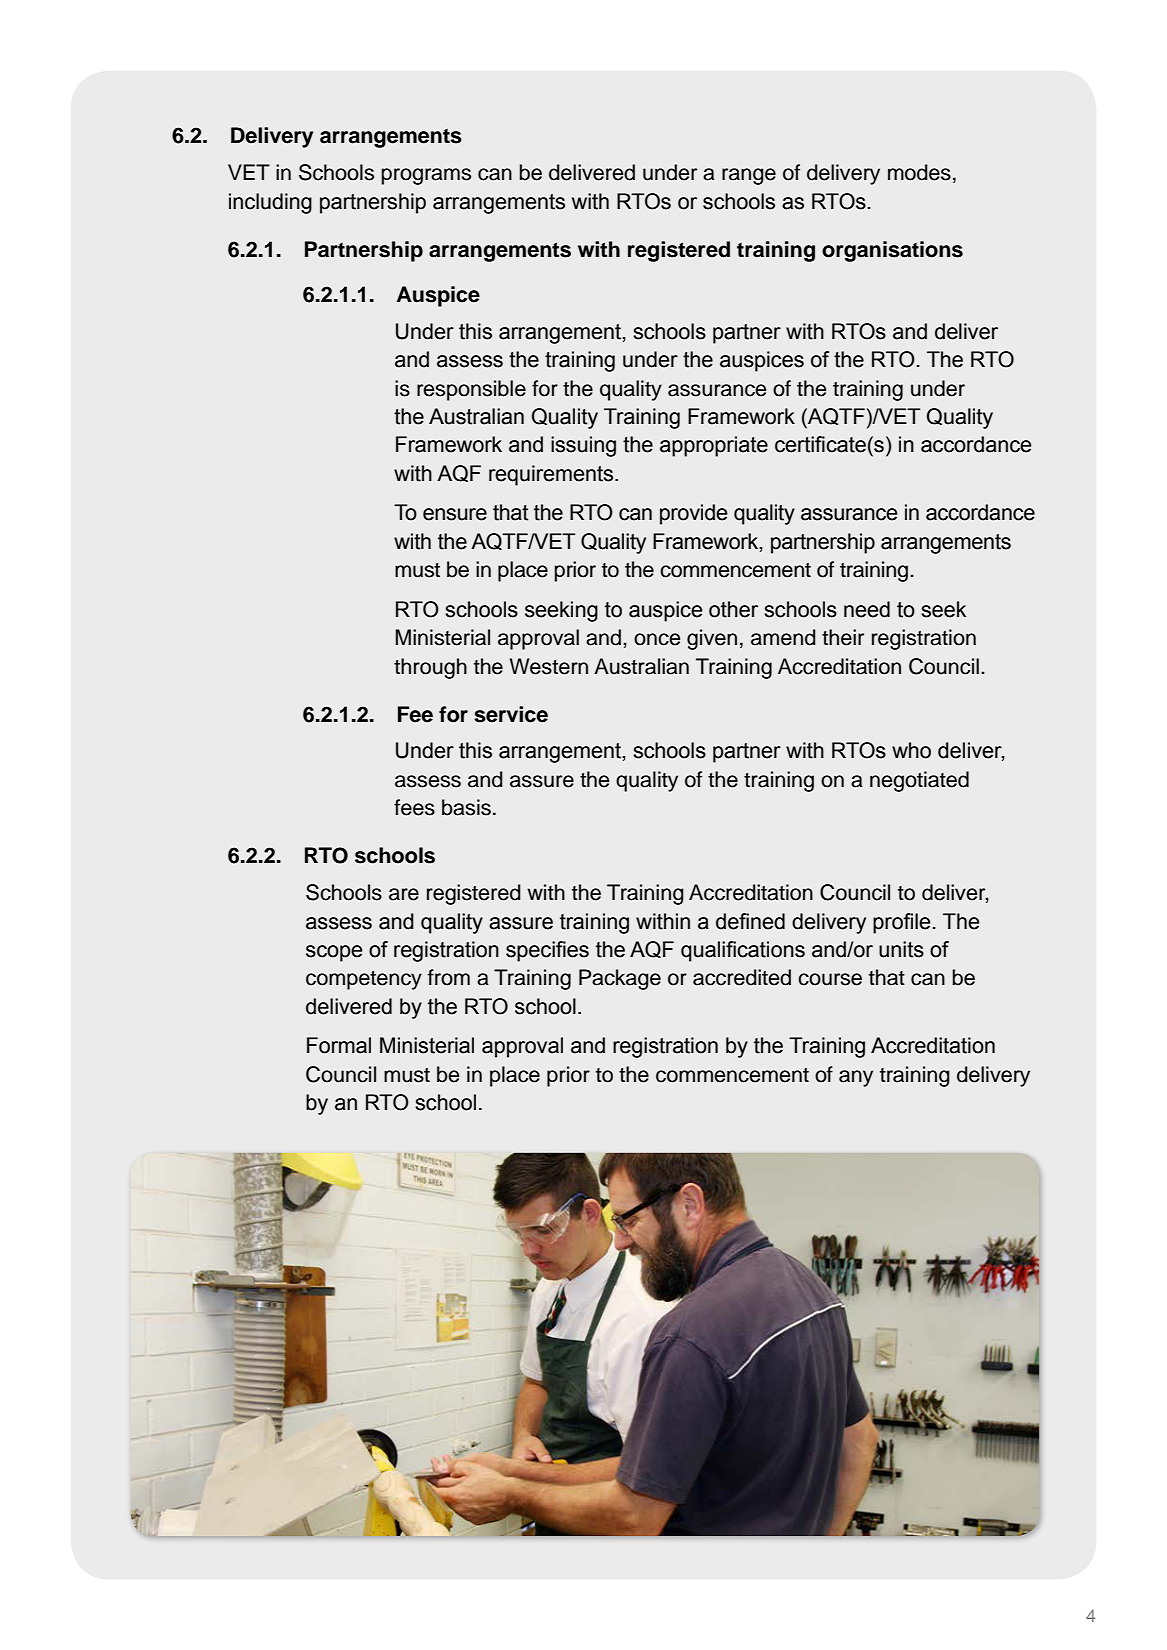  Describe the element at coordinates (270, 203) in the page. I see `including` at that location.
